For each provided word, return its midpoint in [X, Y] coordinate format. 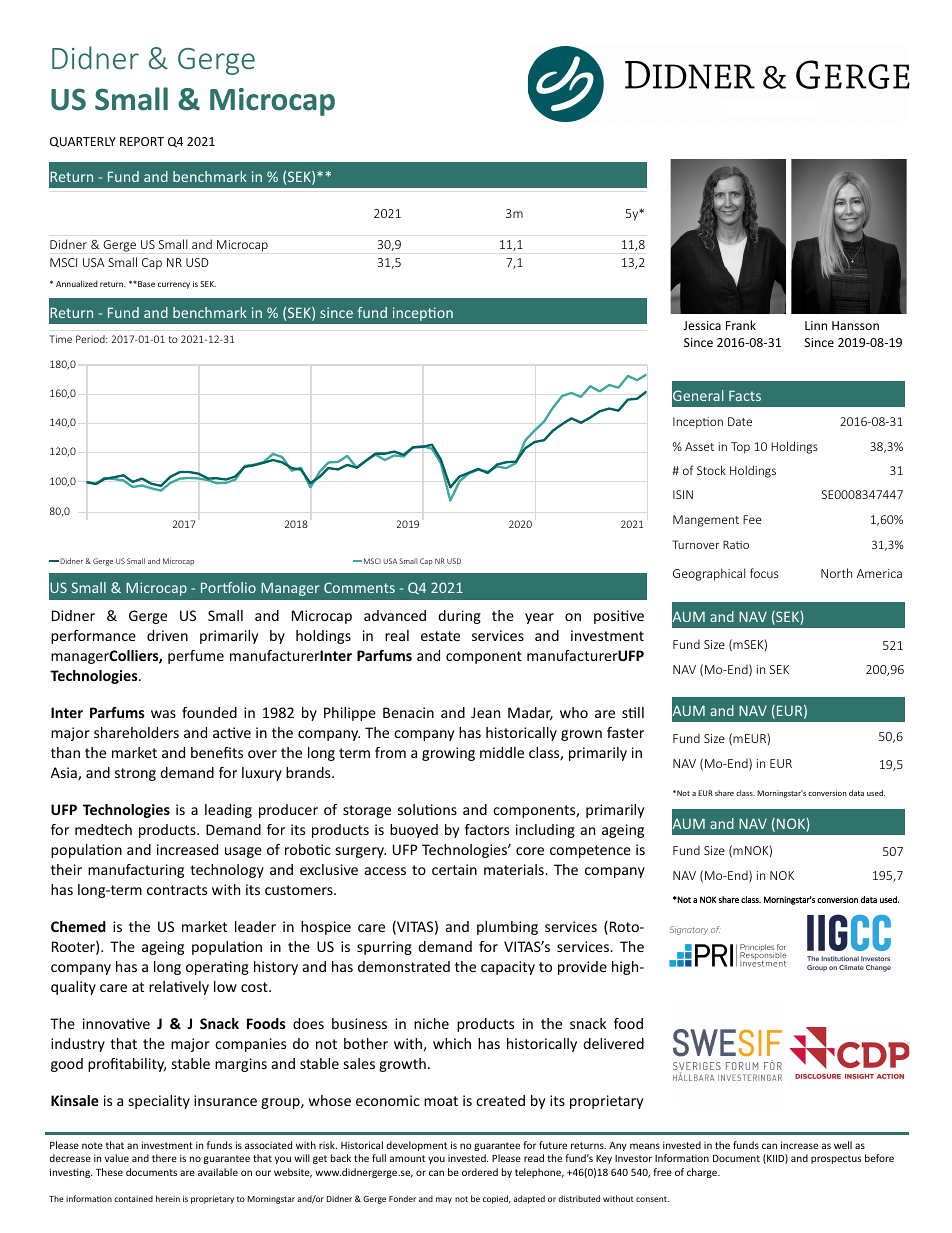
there [164, 1158]
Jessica [702, 325]
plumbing [507, 928]
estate [440, 636]
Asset [699, 446]
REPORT [142, 141]
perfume [196, 657]
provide [582, 968]
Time [60, 339]
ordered [480, 1172]
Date [740, 421]
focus [764, 573]
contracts [177, 890]
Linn [816, 325]
